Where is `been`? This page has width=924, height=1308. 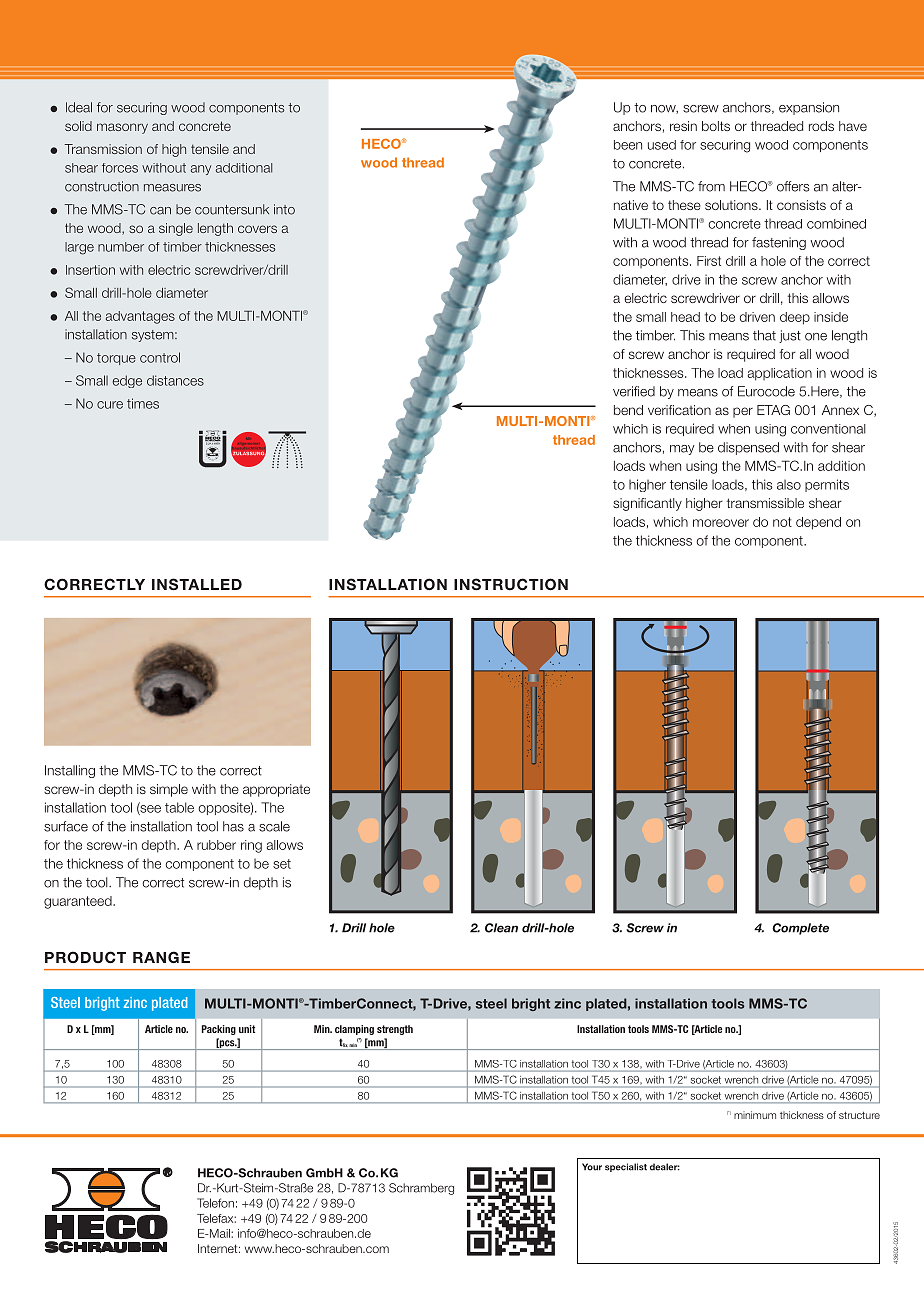 been is located at coordinates (628, 145).
